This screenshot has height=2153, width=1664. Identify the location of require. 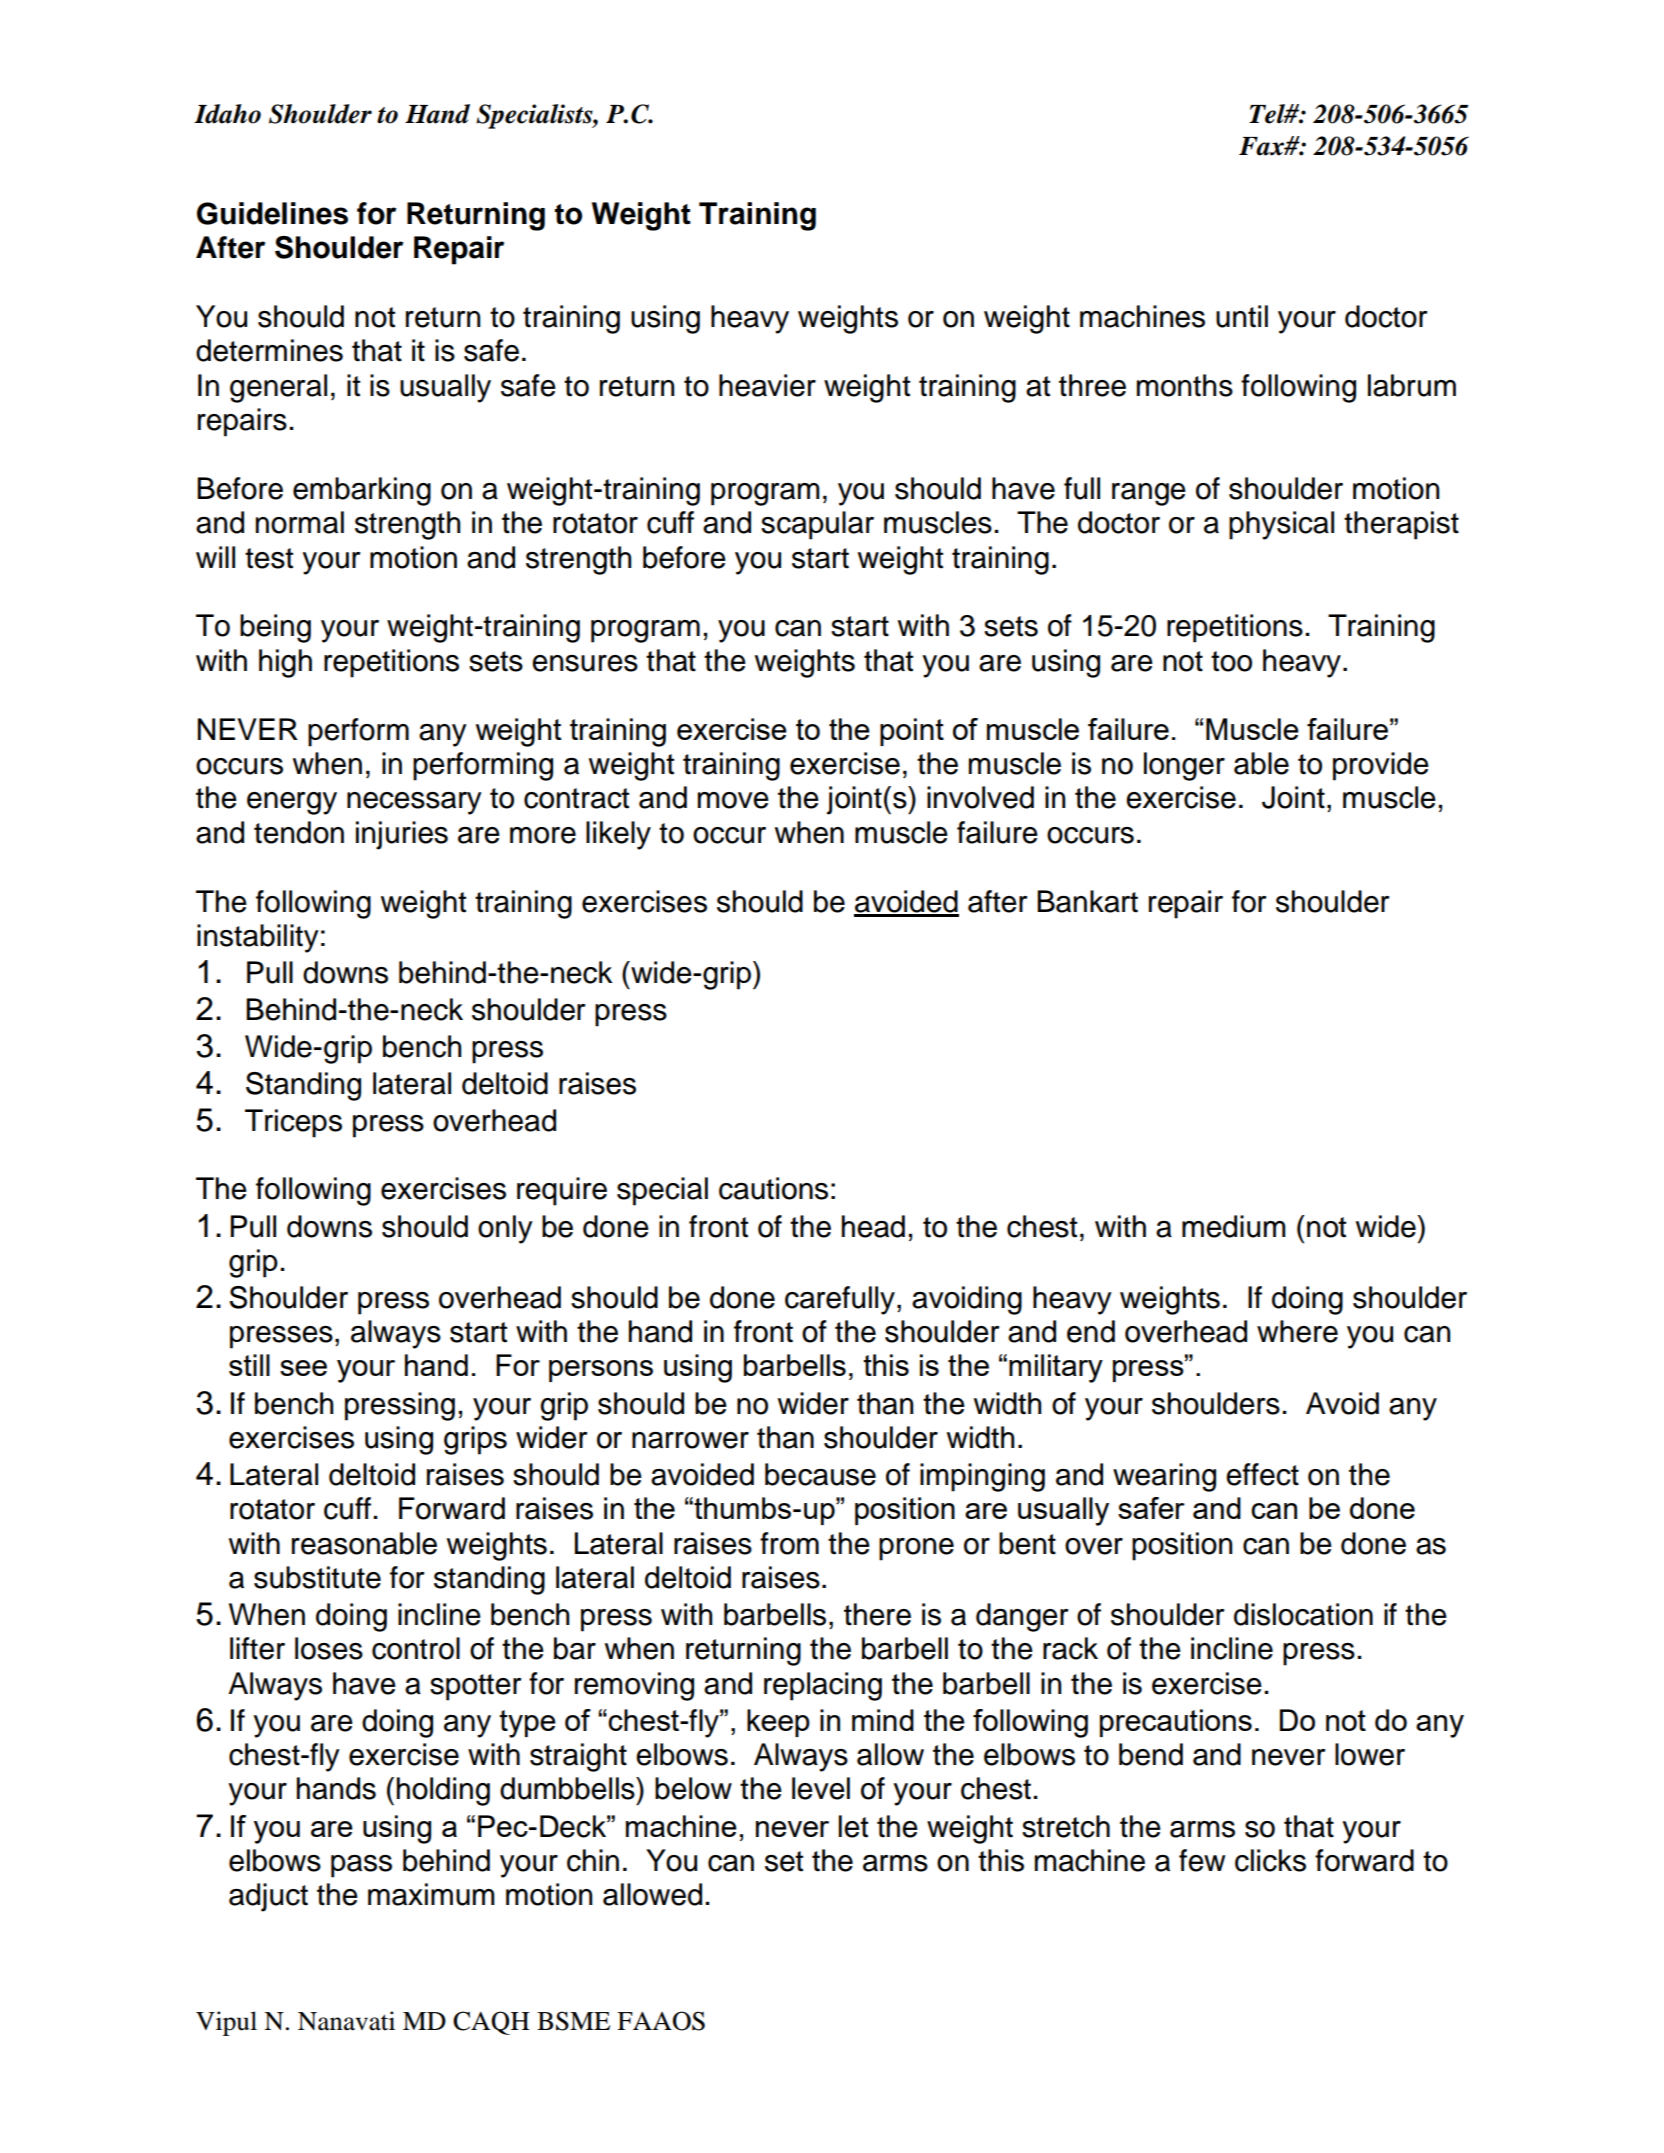
(562, 1191).
